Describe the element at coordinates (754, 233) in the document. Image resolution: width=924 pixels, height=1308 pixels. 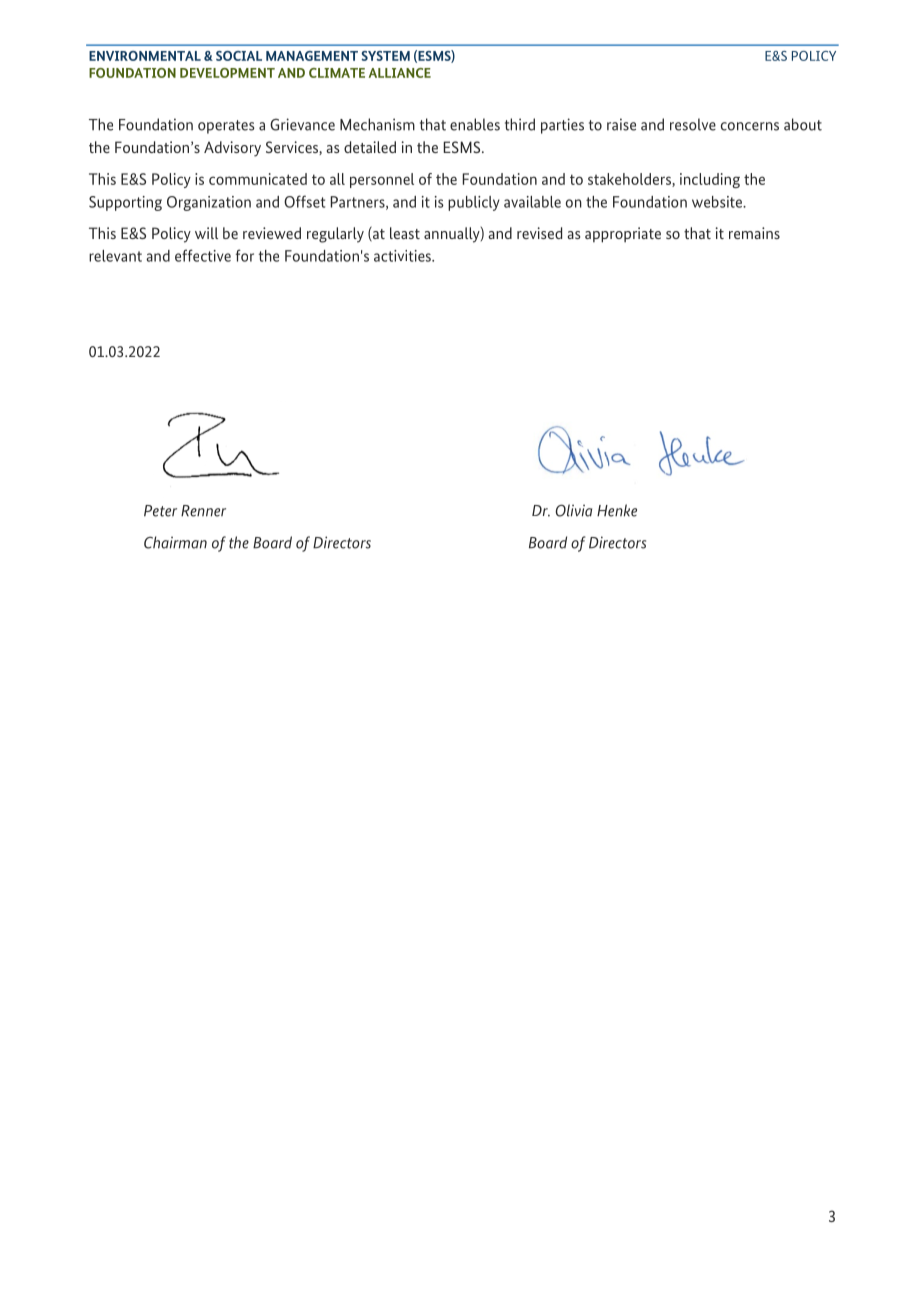
I see `remains` at that location.
